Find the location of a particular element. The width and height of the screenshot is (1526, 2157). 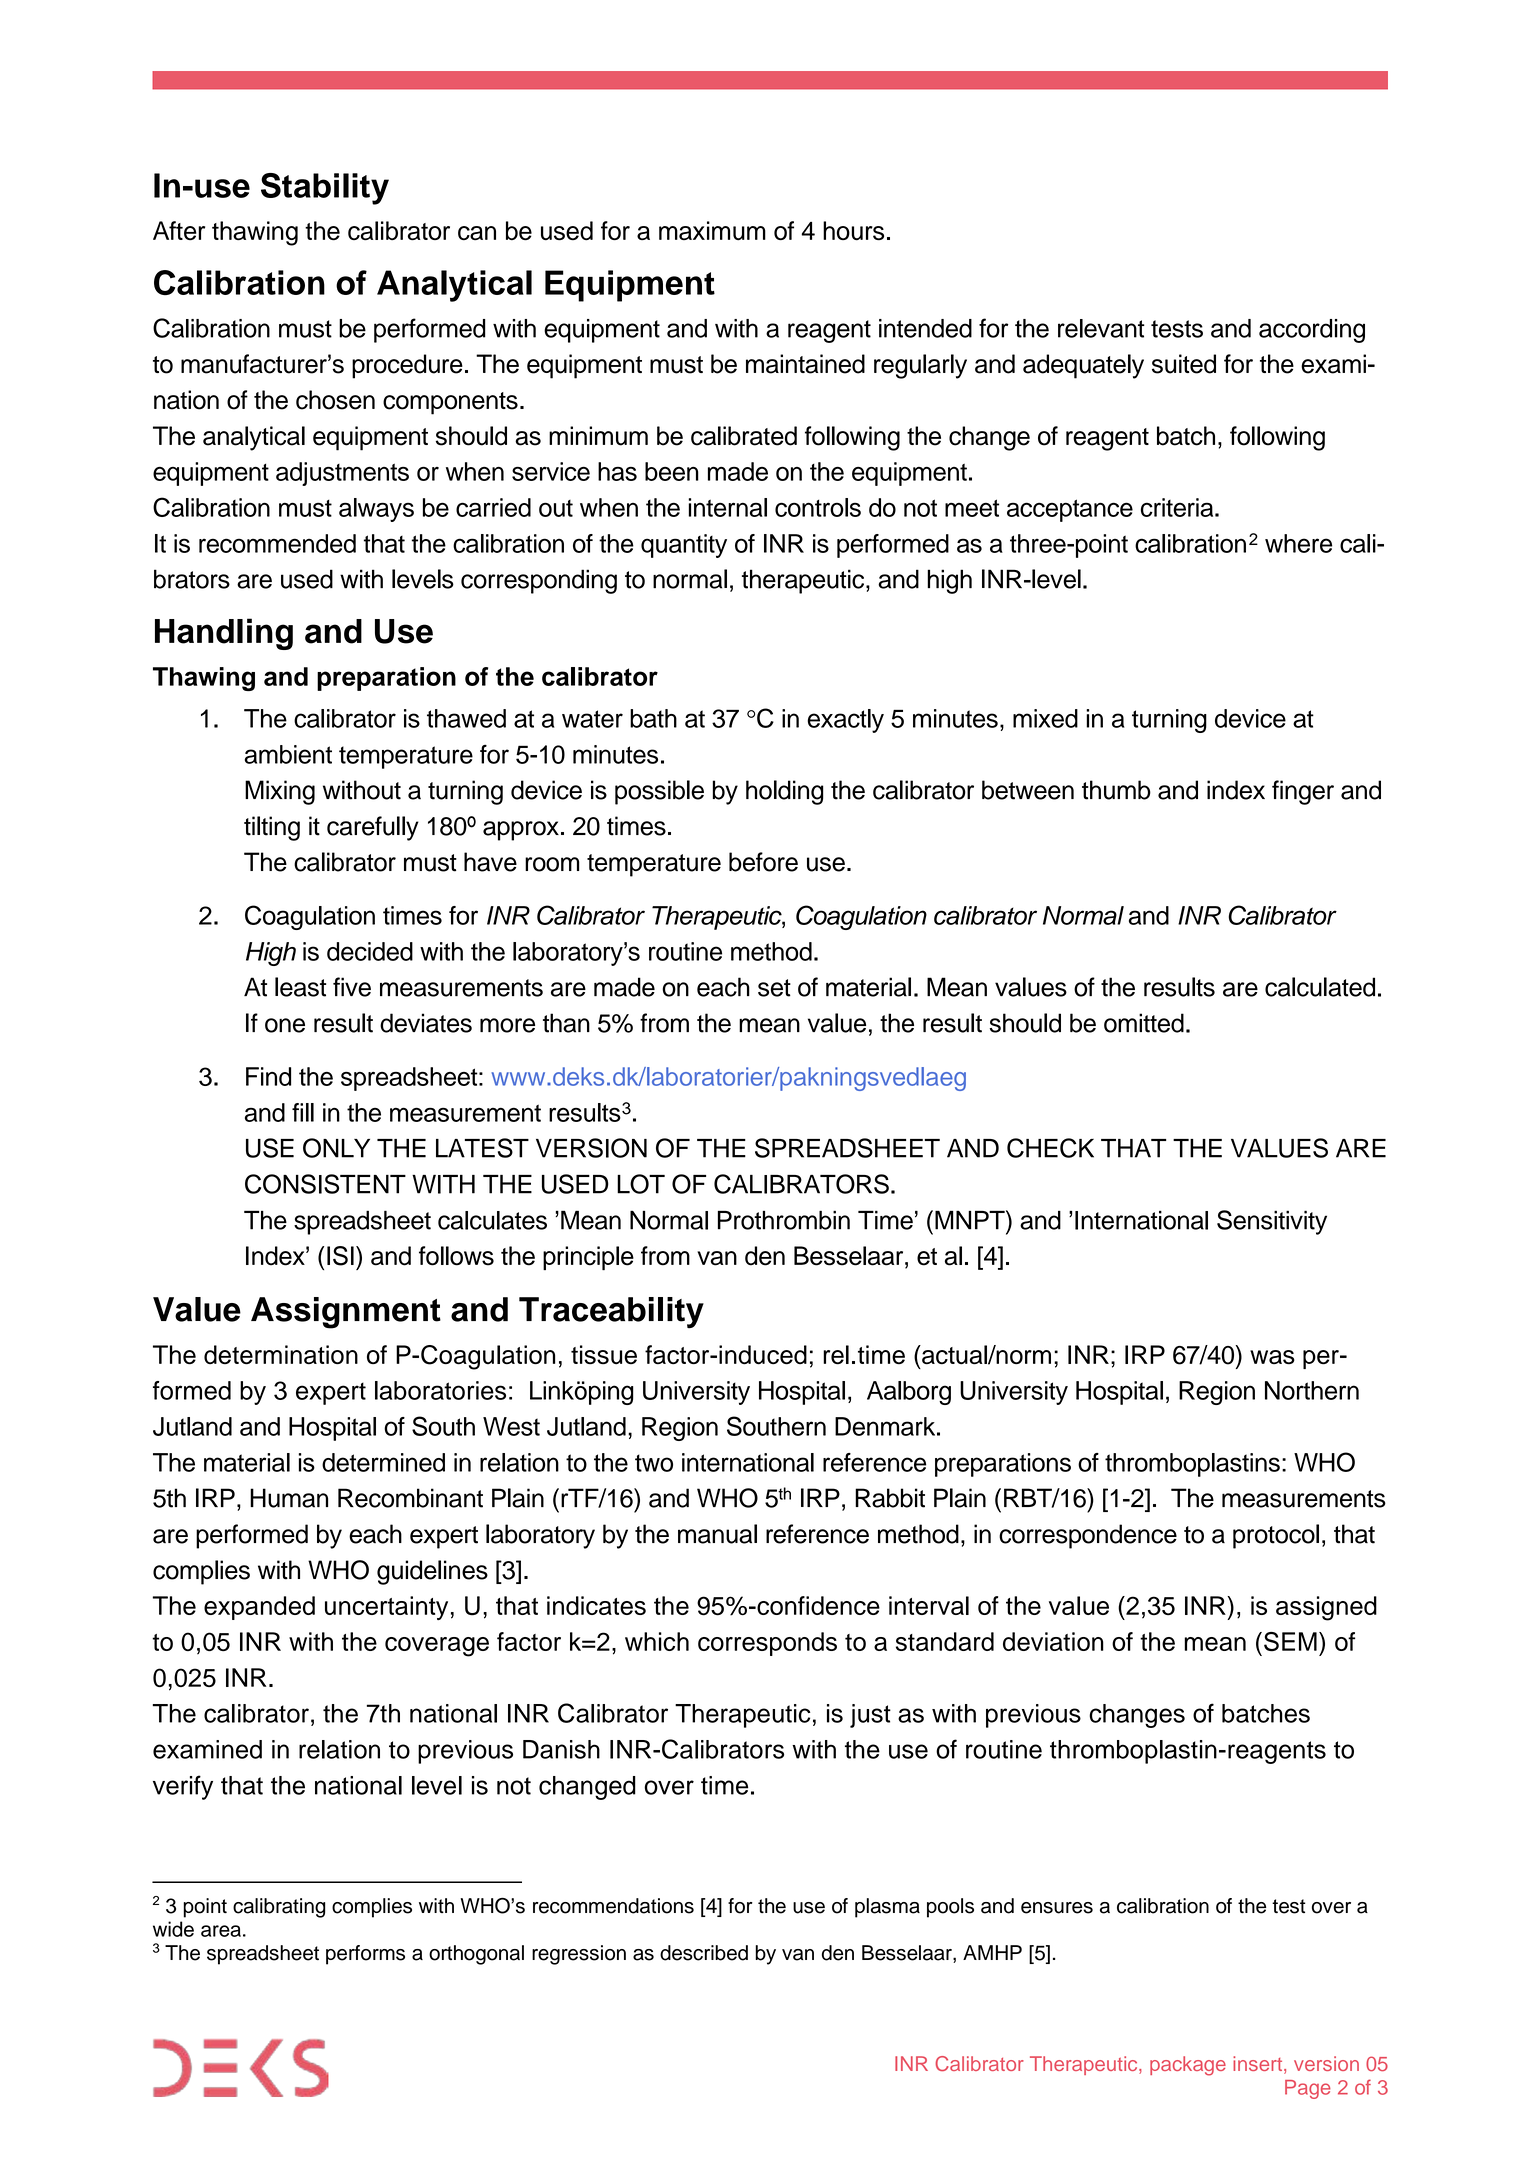

Prothrombin is located at coordinates (784, 1220).
